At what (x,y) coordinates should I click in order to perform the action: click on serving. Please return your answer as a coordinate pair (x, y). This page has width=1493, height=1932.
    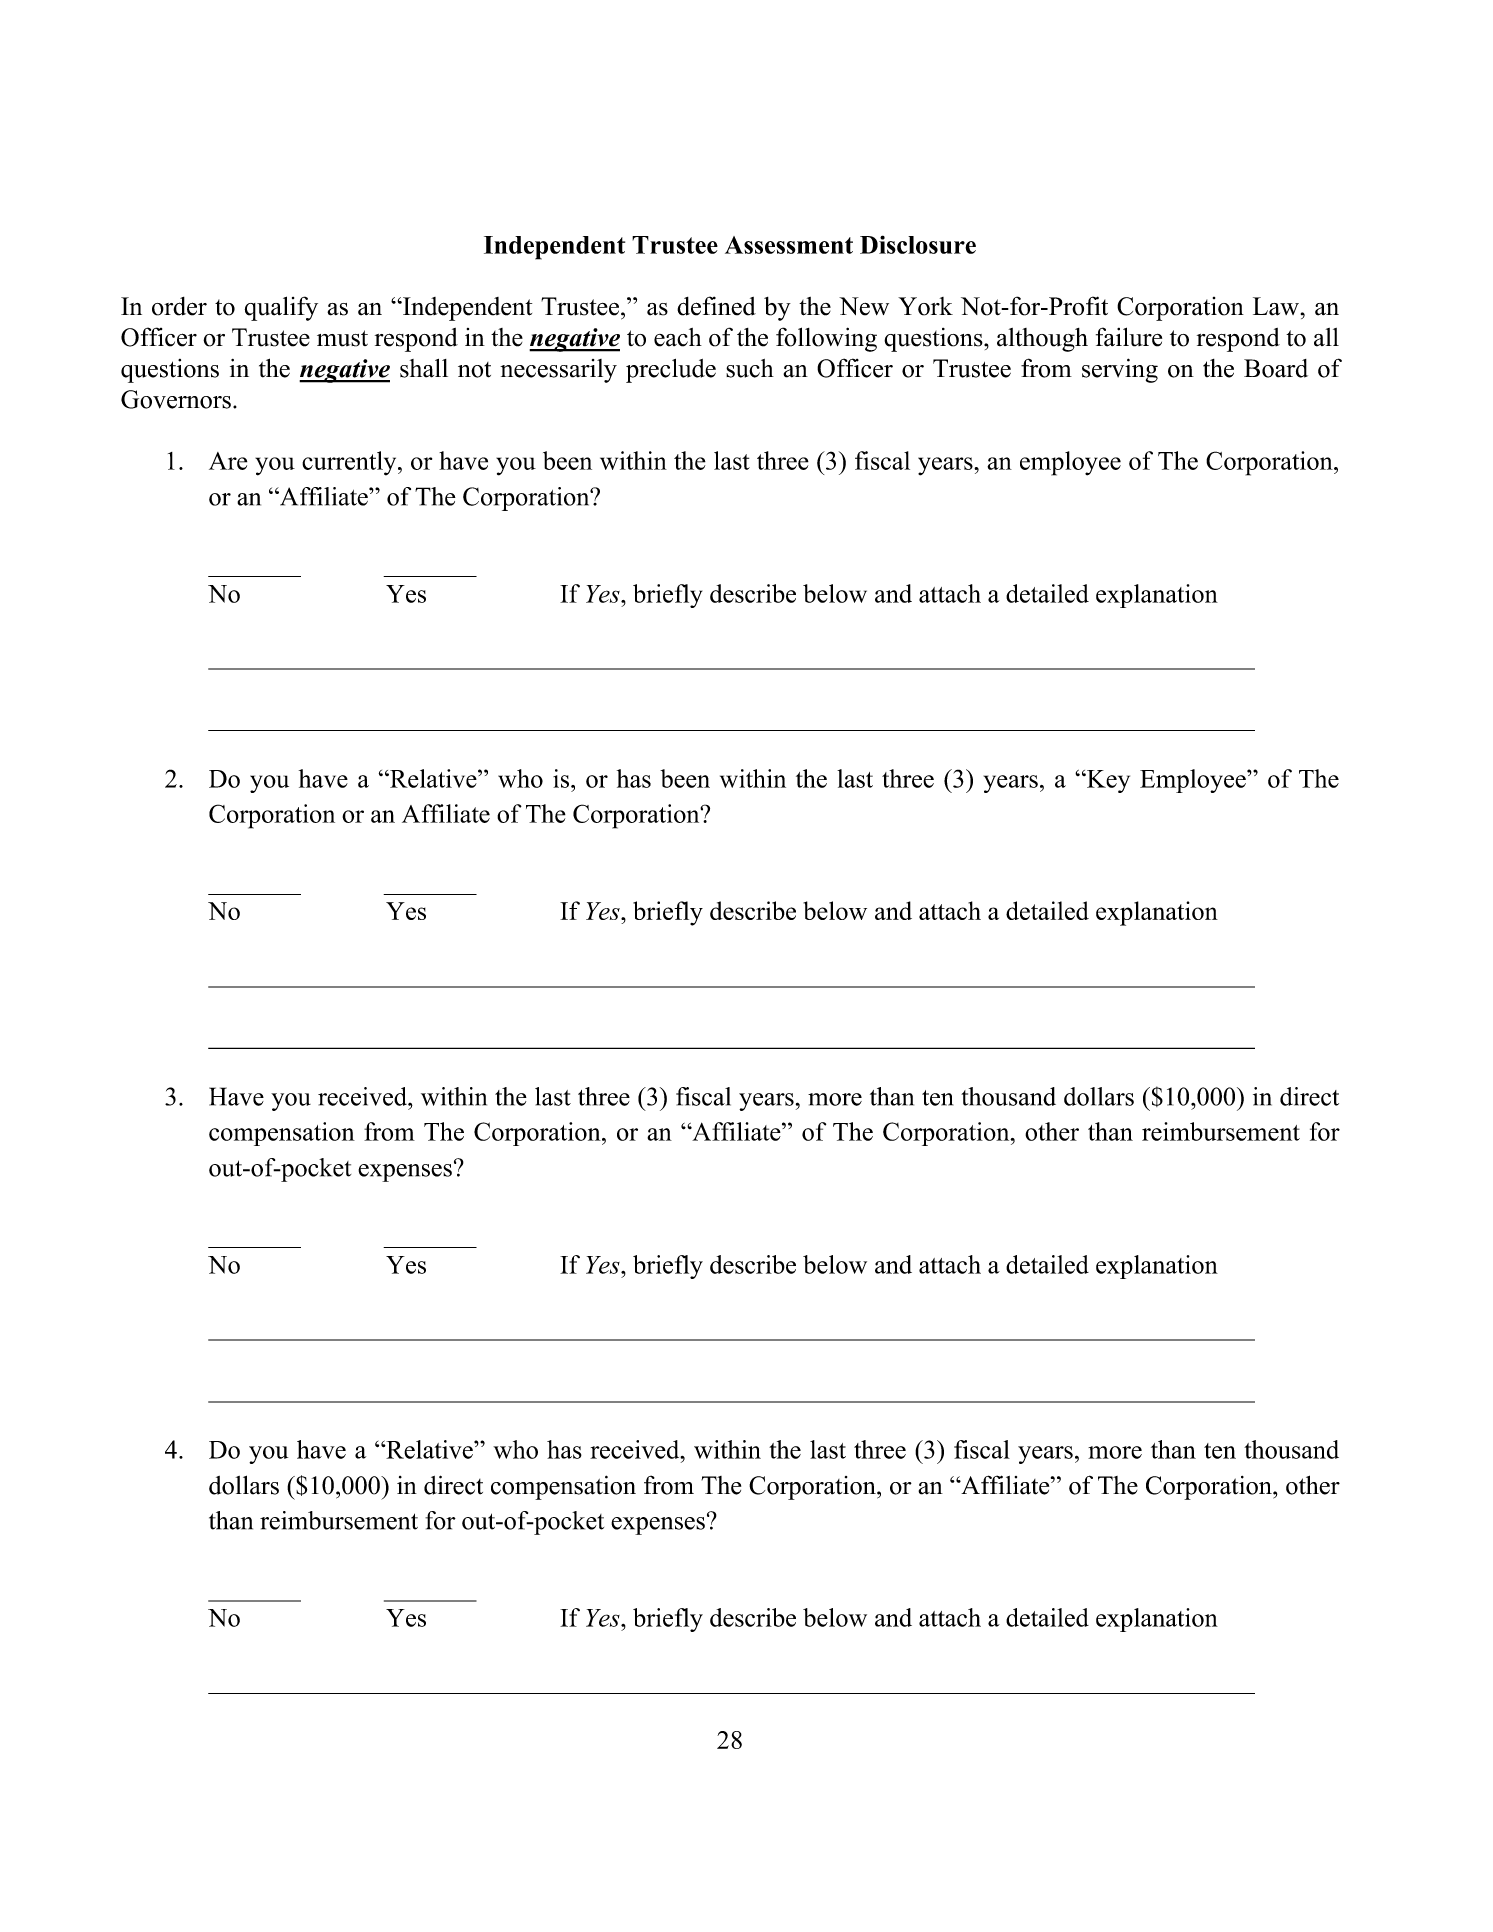
    Looking at the image, I should click on (1120, 370).
